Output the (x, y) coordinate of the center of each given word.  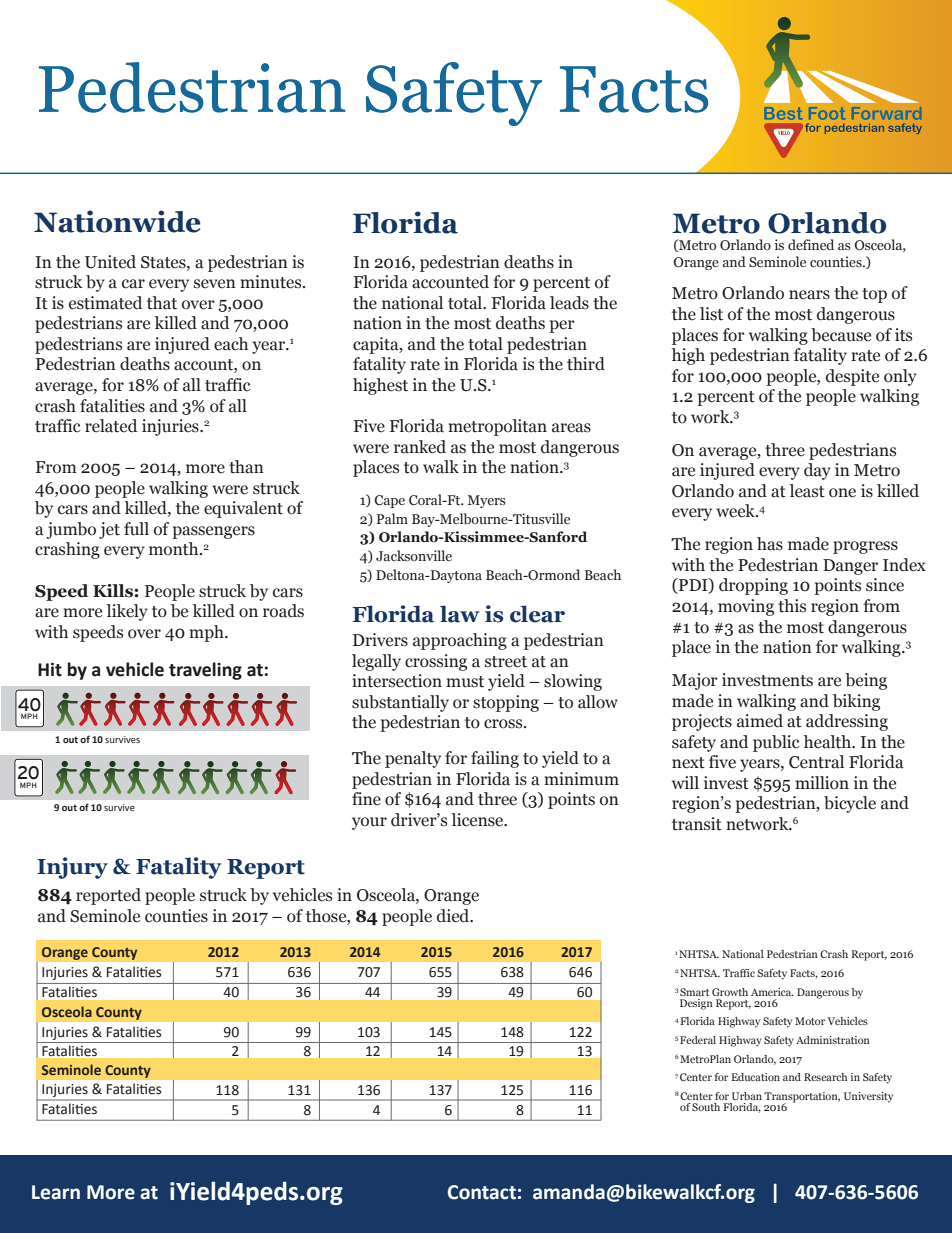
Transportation (802, 1098)
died (454, 916)
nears (809, 295)
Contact (482, 1192)
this (792, 606)
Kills (114, 591)
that (162, 303)
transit (697, 824)
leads (569, 303)
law (459, 614)
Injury (72, 868)
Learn (56, 1192)
